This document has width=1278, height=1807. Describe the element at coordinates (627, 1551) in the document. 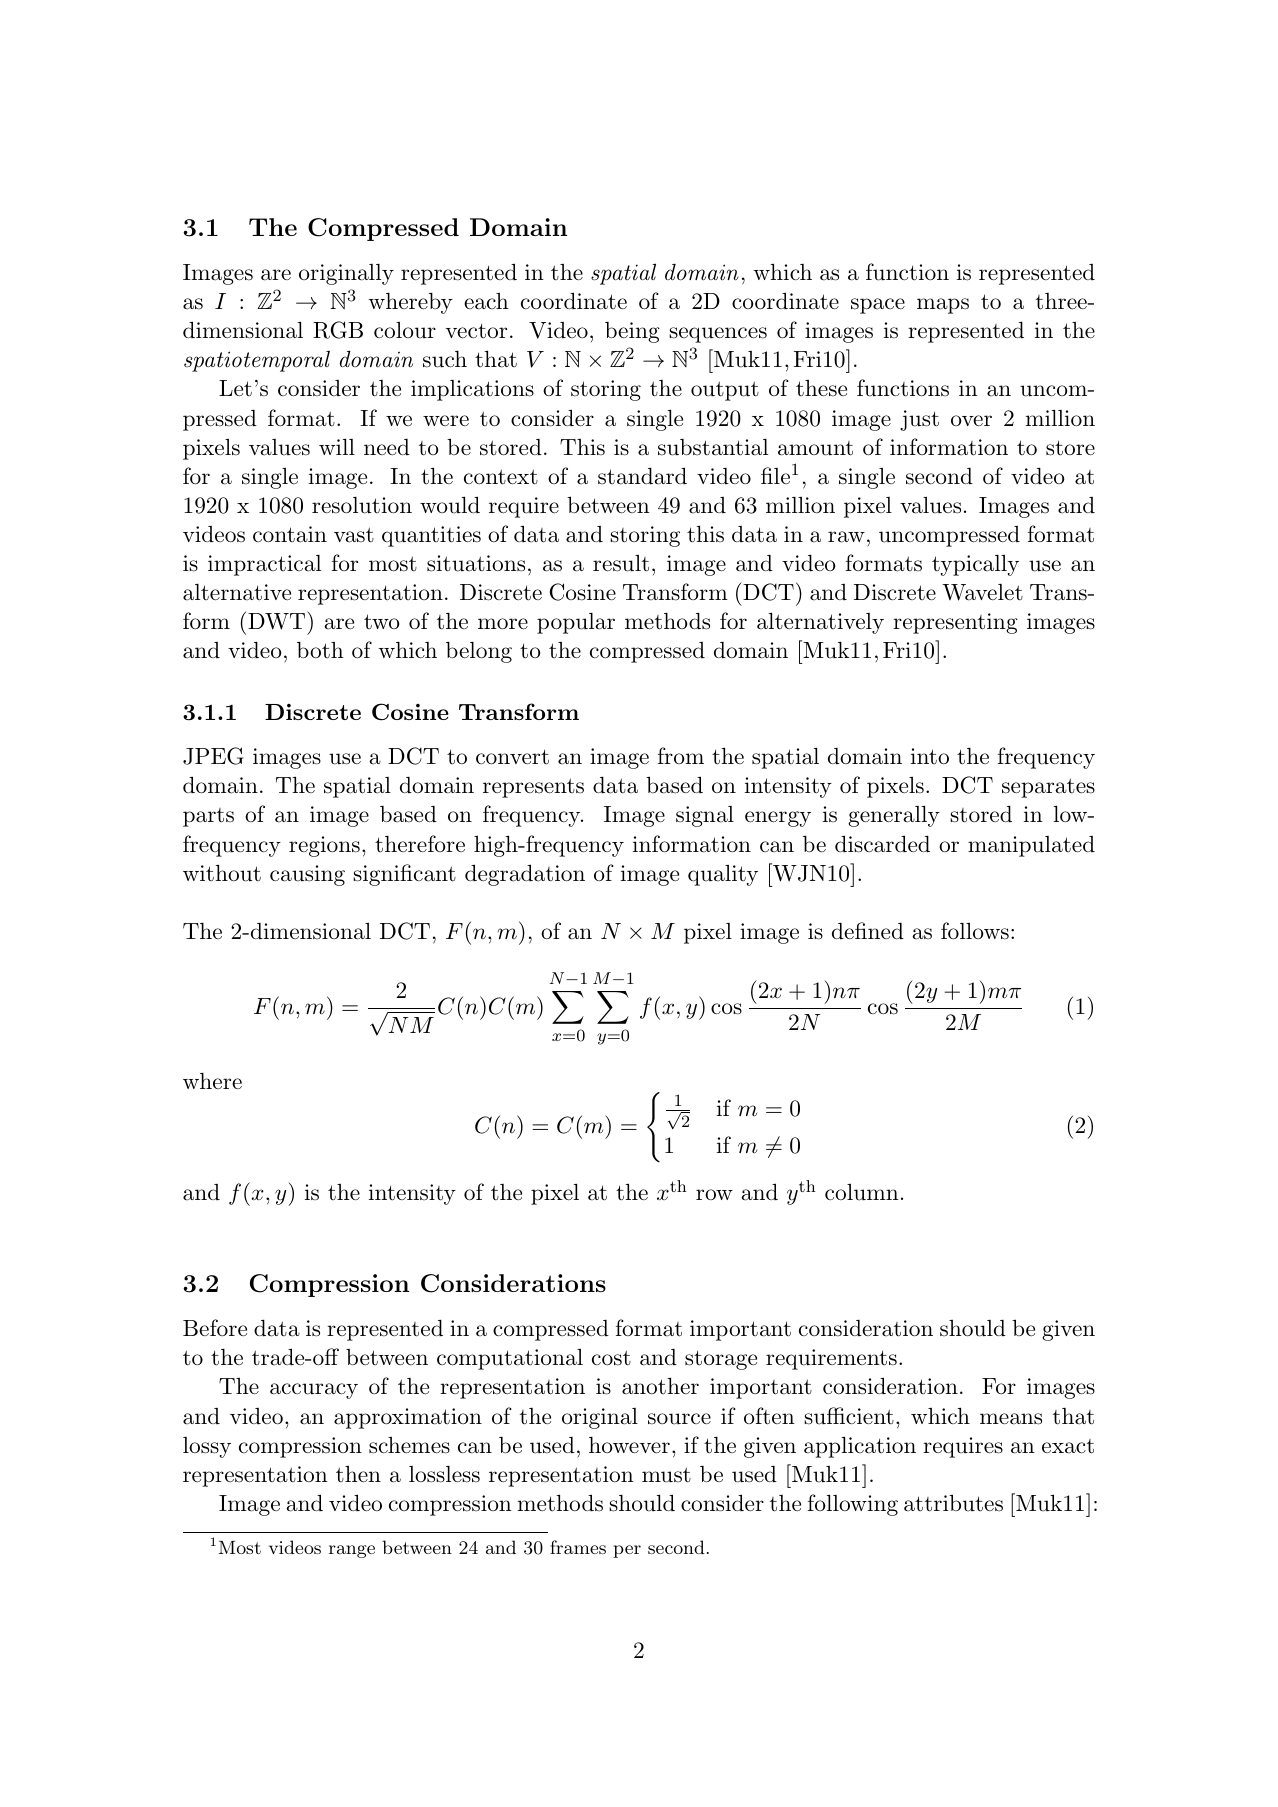

I see `per` at that location.
